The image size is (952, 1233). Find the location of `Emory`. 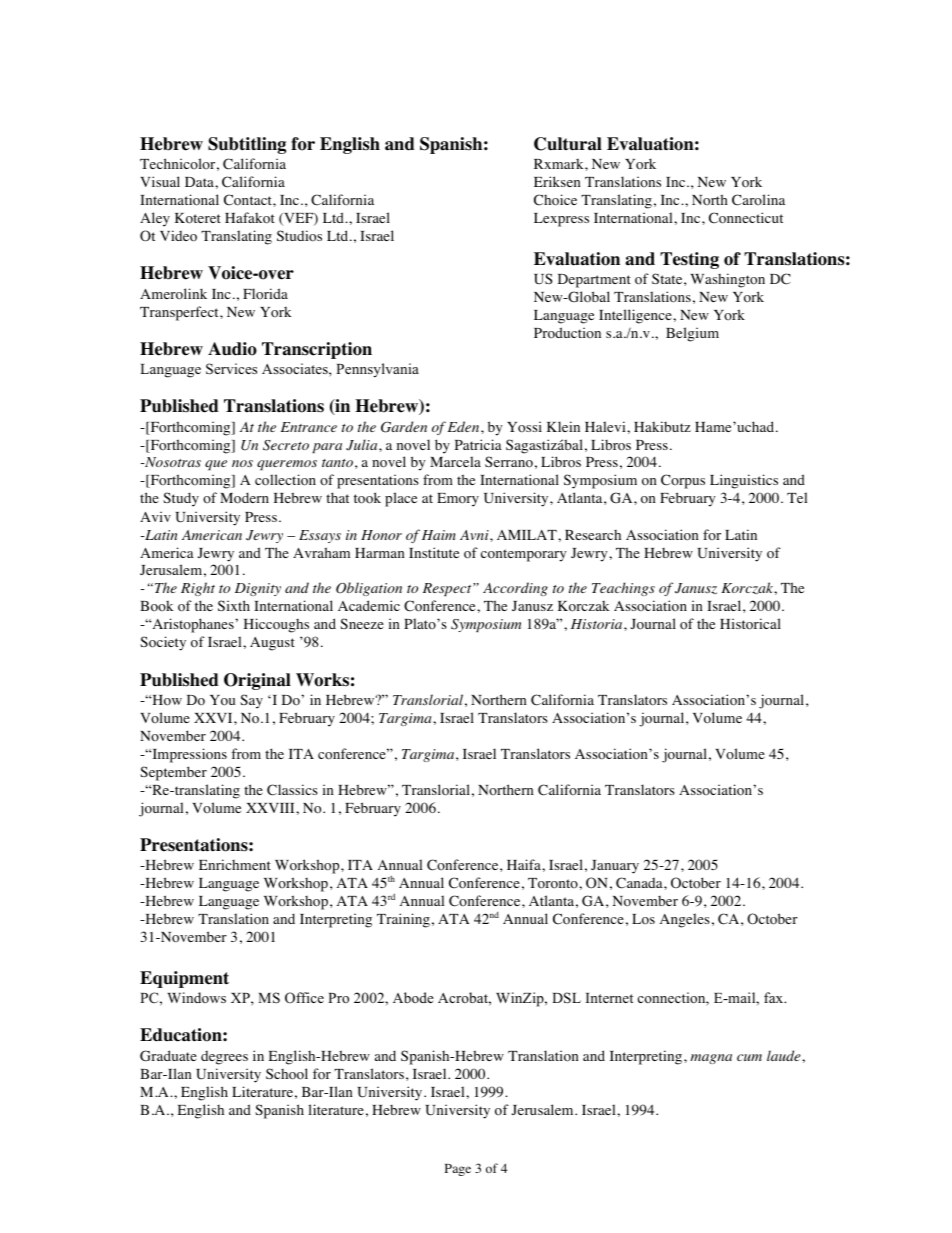

Emory is located at coordinates (458, 500).
